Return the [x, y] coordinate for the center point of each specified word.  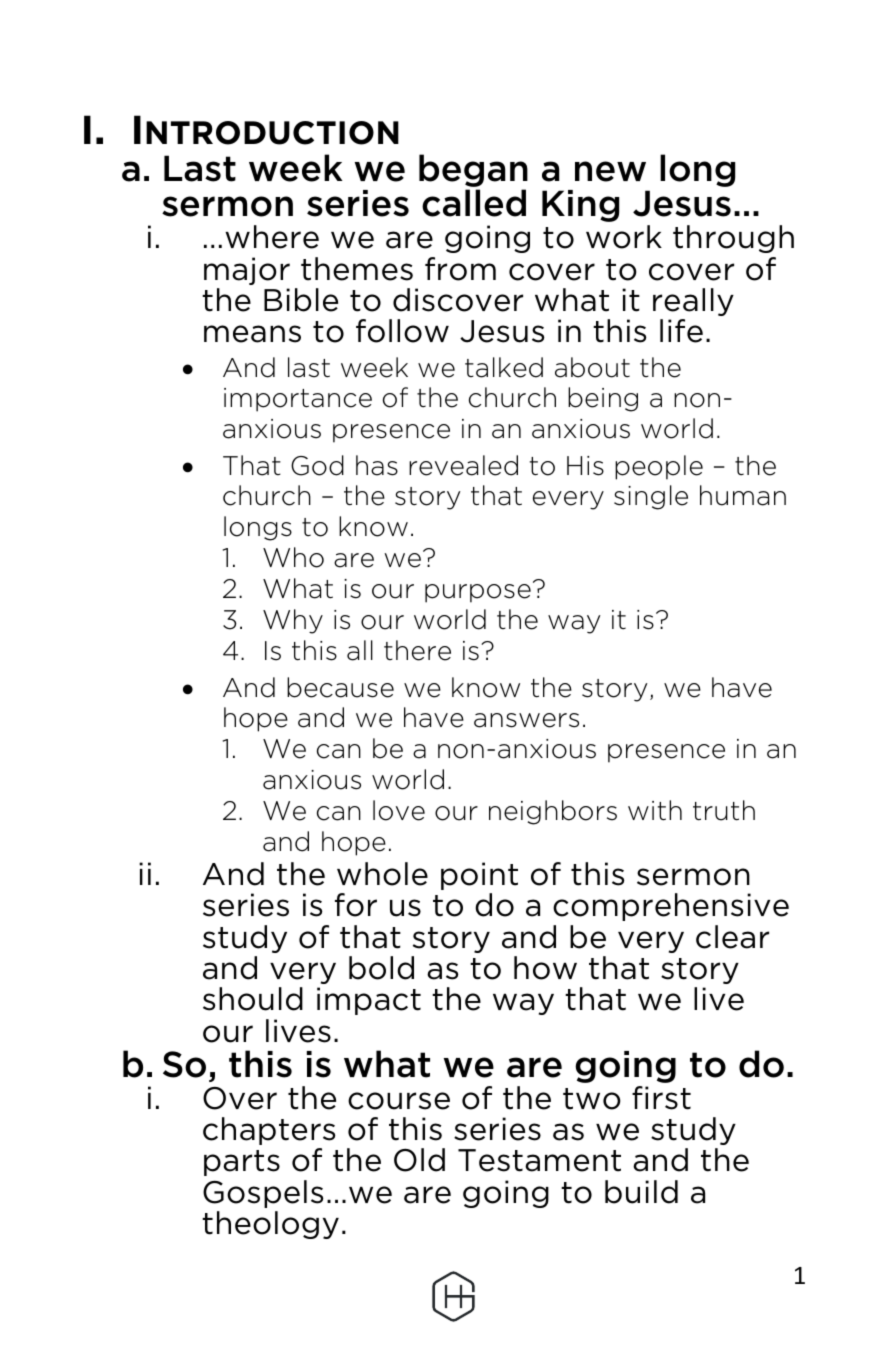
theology [270, 1225]
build [641, 1192]
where [272, 237]
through [733, 239]
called [474, 203]
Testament [539, 1160]
